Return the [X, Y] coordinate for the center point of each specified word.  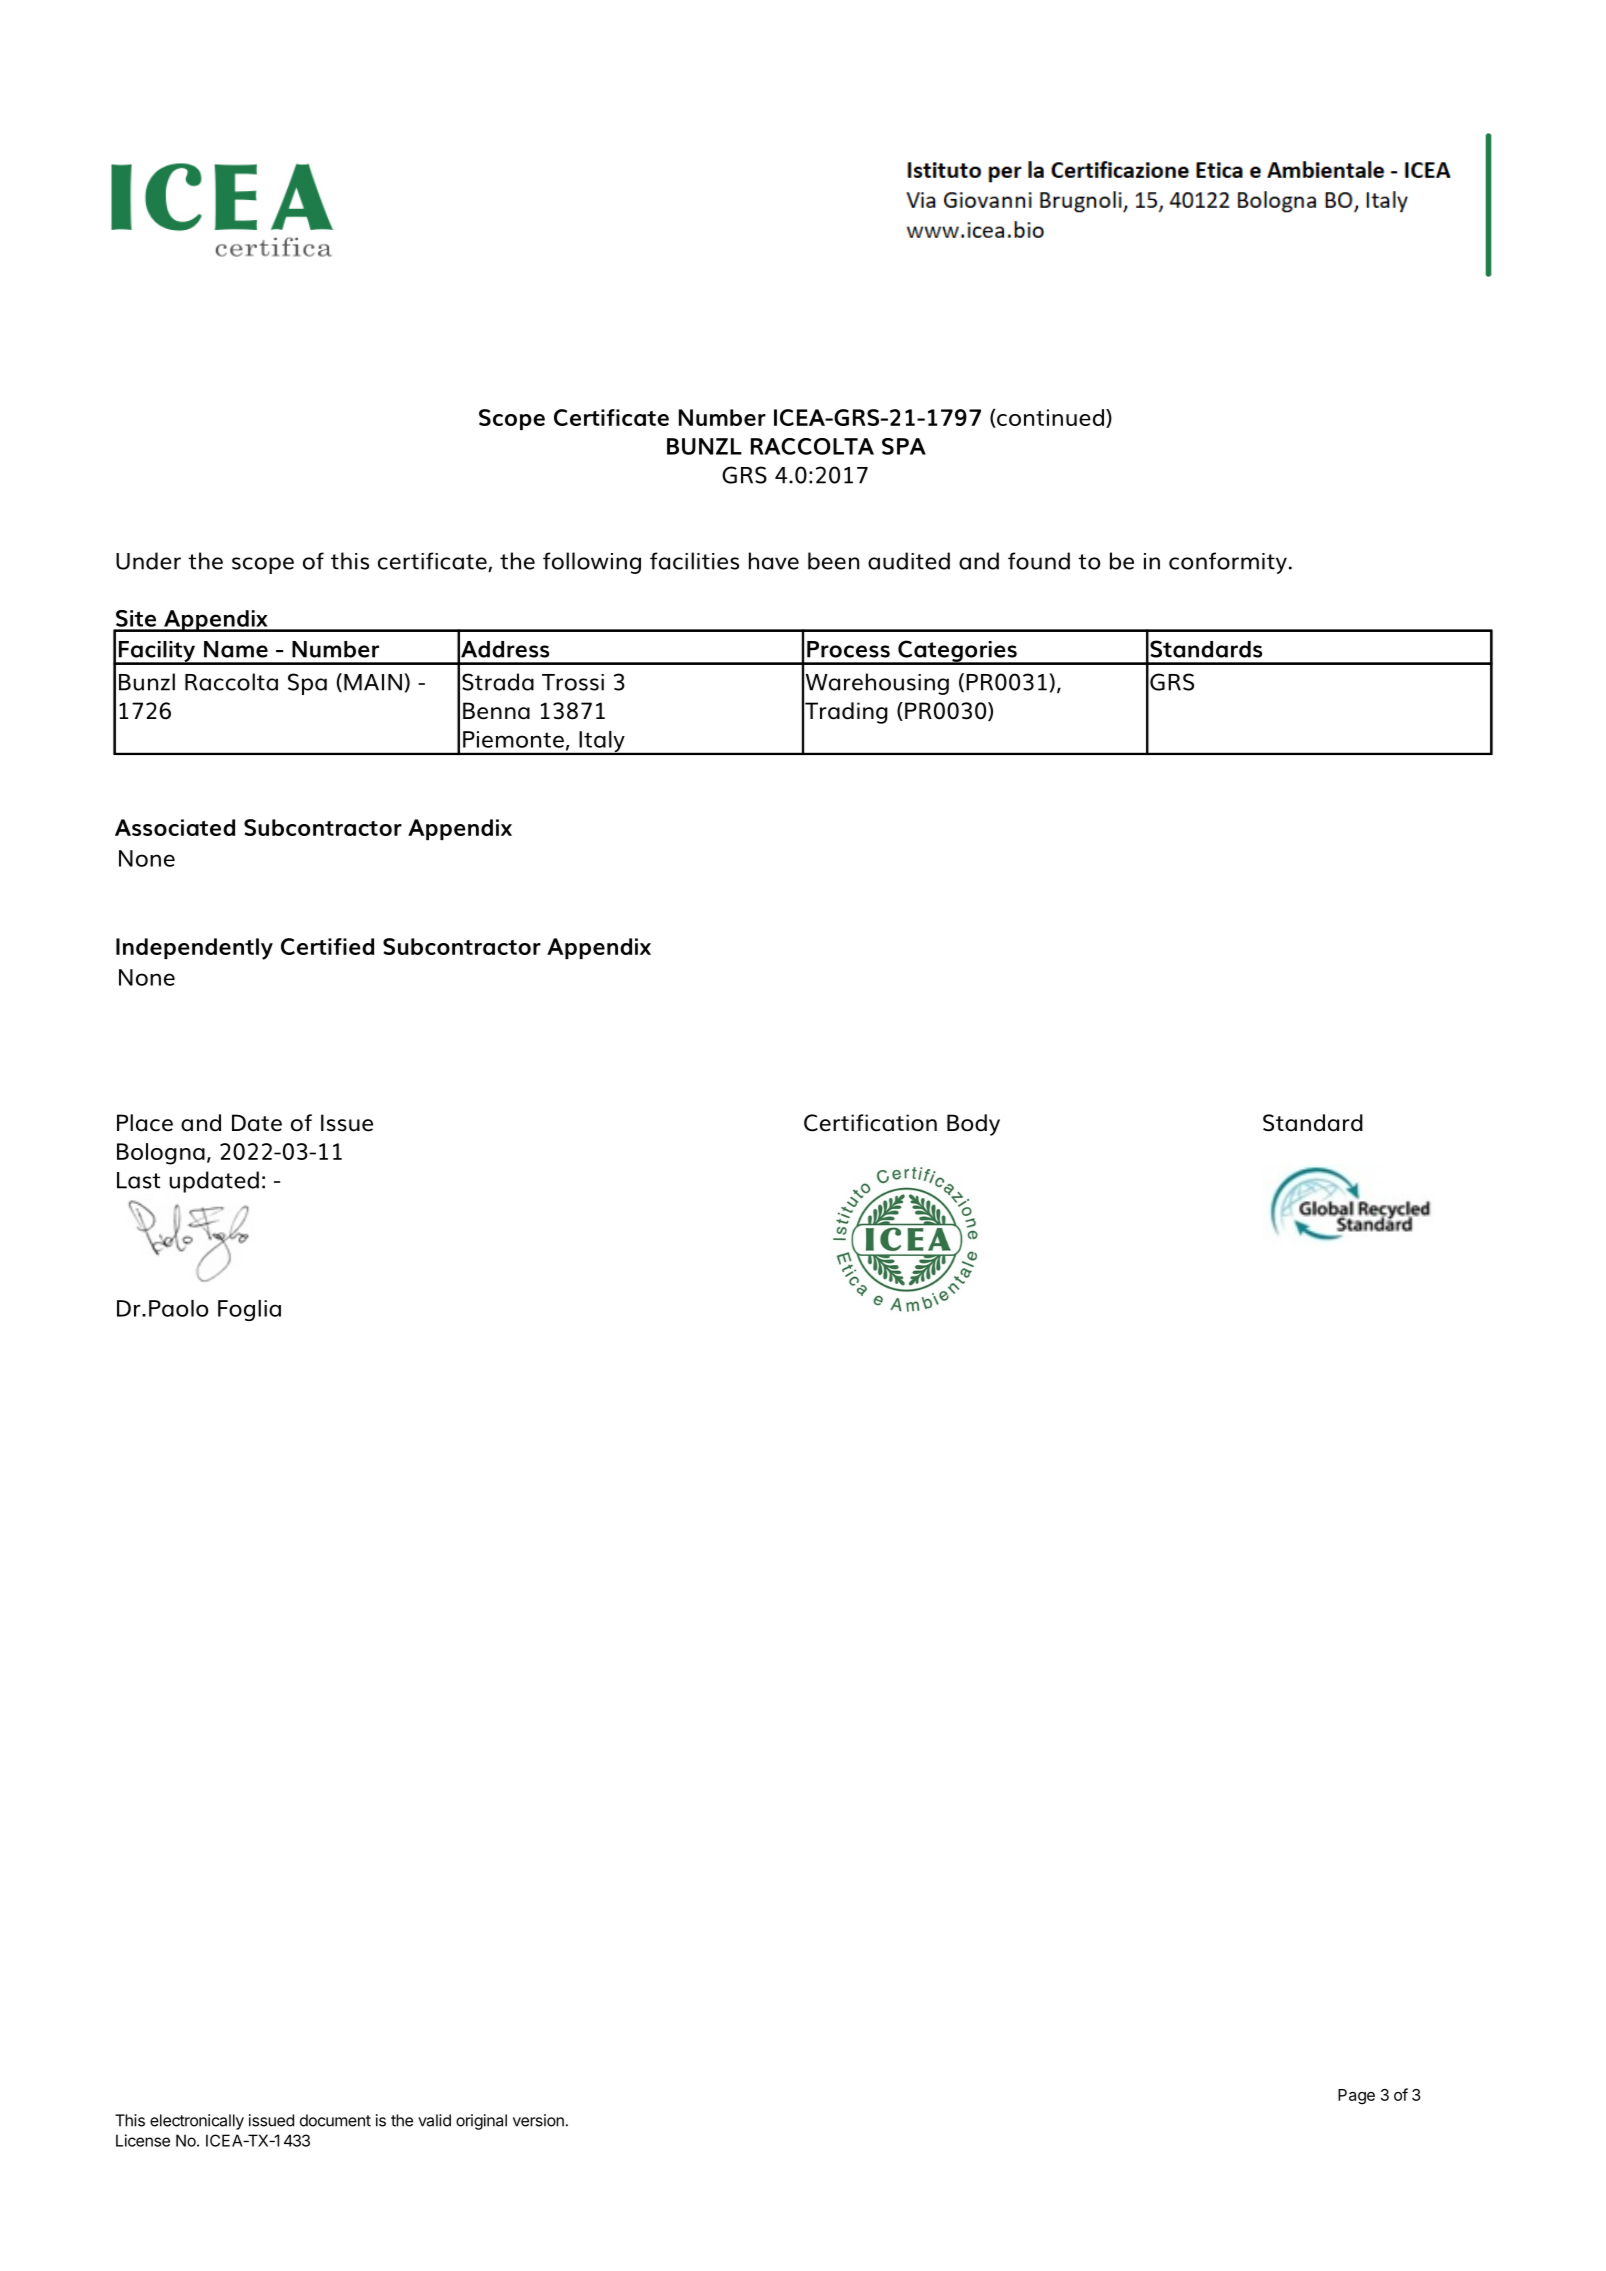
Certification [870, 1123]
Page [1356, 2097]
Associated [175, 827]
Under [148, 561]
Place [145, 1123]
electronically [197, 2122]
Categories [957, 652]
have [774, 561]
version [538, 2120]
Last [138, 1180]
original [481, 2122]
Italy [602, 743]
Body [973, 1125]
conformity [1228, 563]
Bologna [161, 1154]
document [335, 2120]
